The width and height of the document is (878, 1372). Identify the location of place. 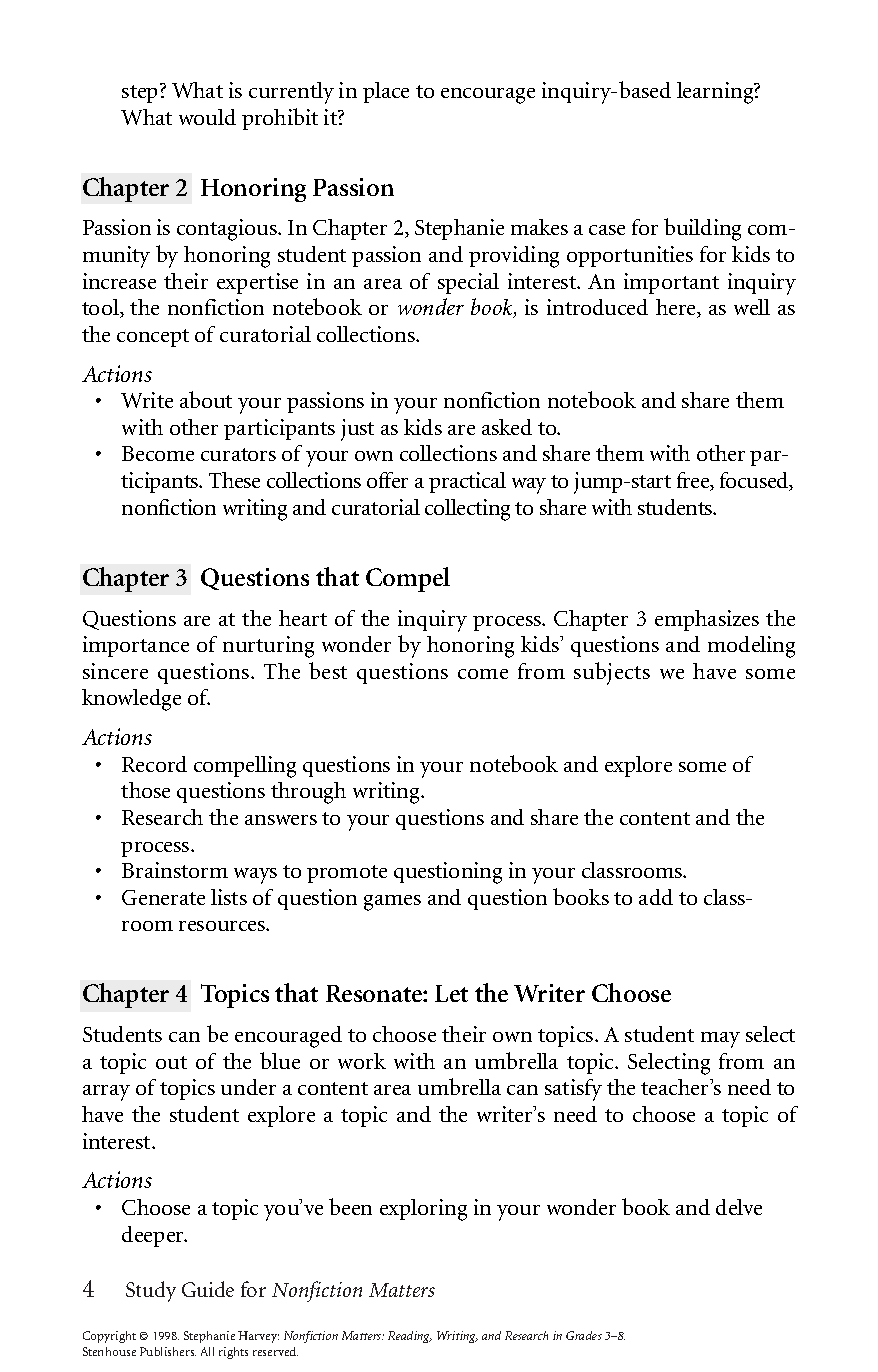
(386, 92).
